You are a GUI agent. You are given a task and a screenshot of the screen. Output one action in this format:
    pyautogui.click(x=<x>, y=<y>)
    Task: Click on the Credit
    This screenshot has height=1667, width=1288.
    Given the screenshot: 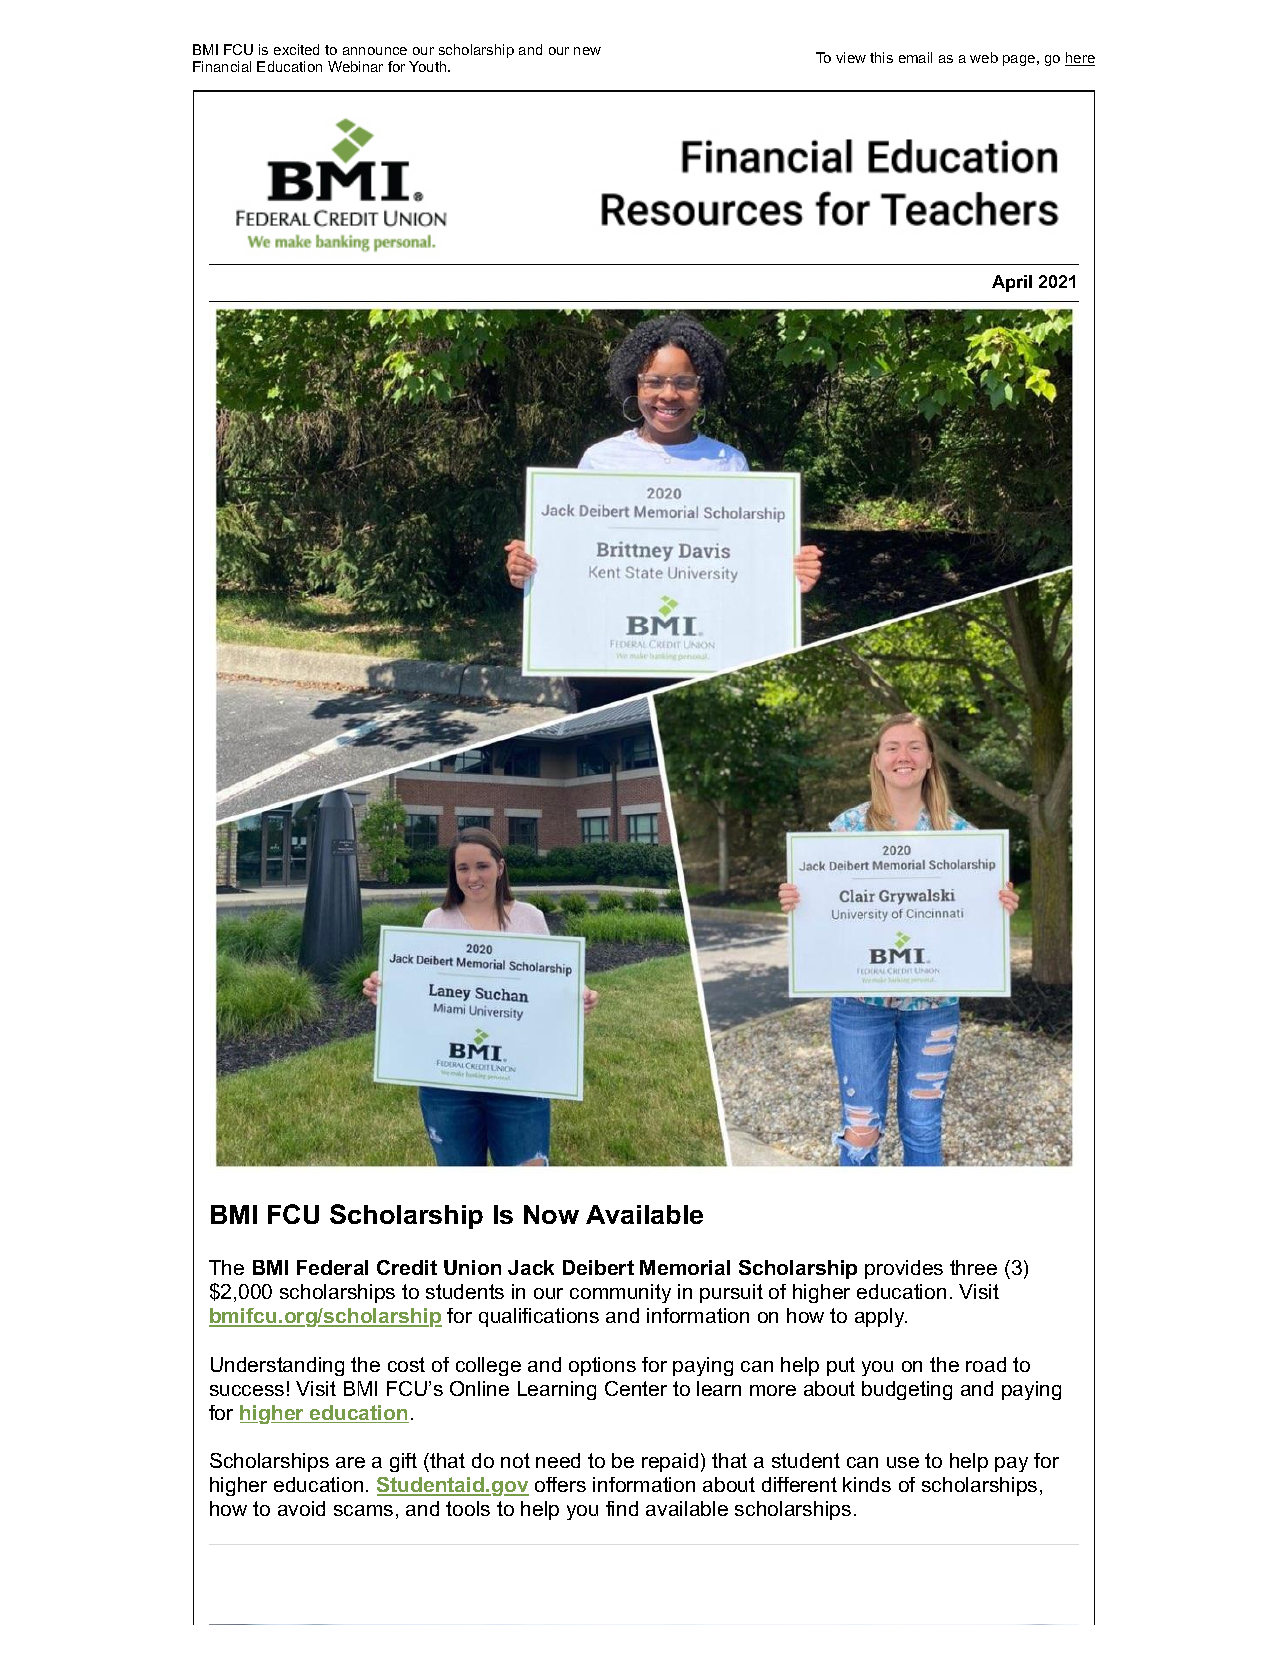 What is the action you would take?
    pyautogui.click(x=407, y=1267)
